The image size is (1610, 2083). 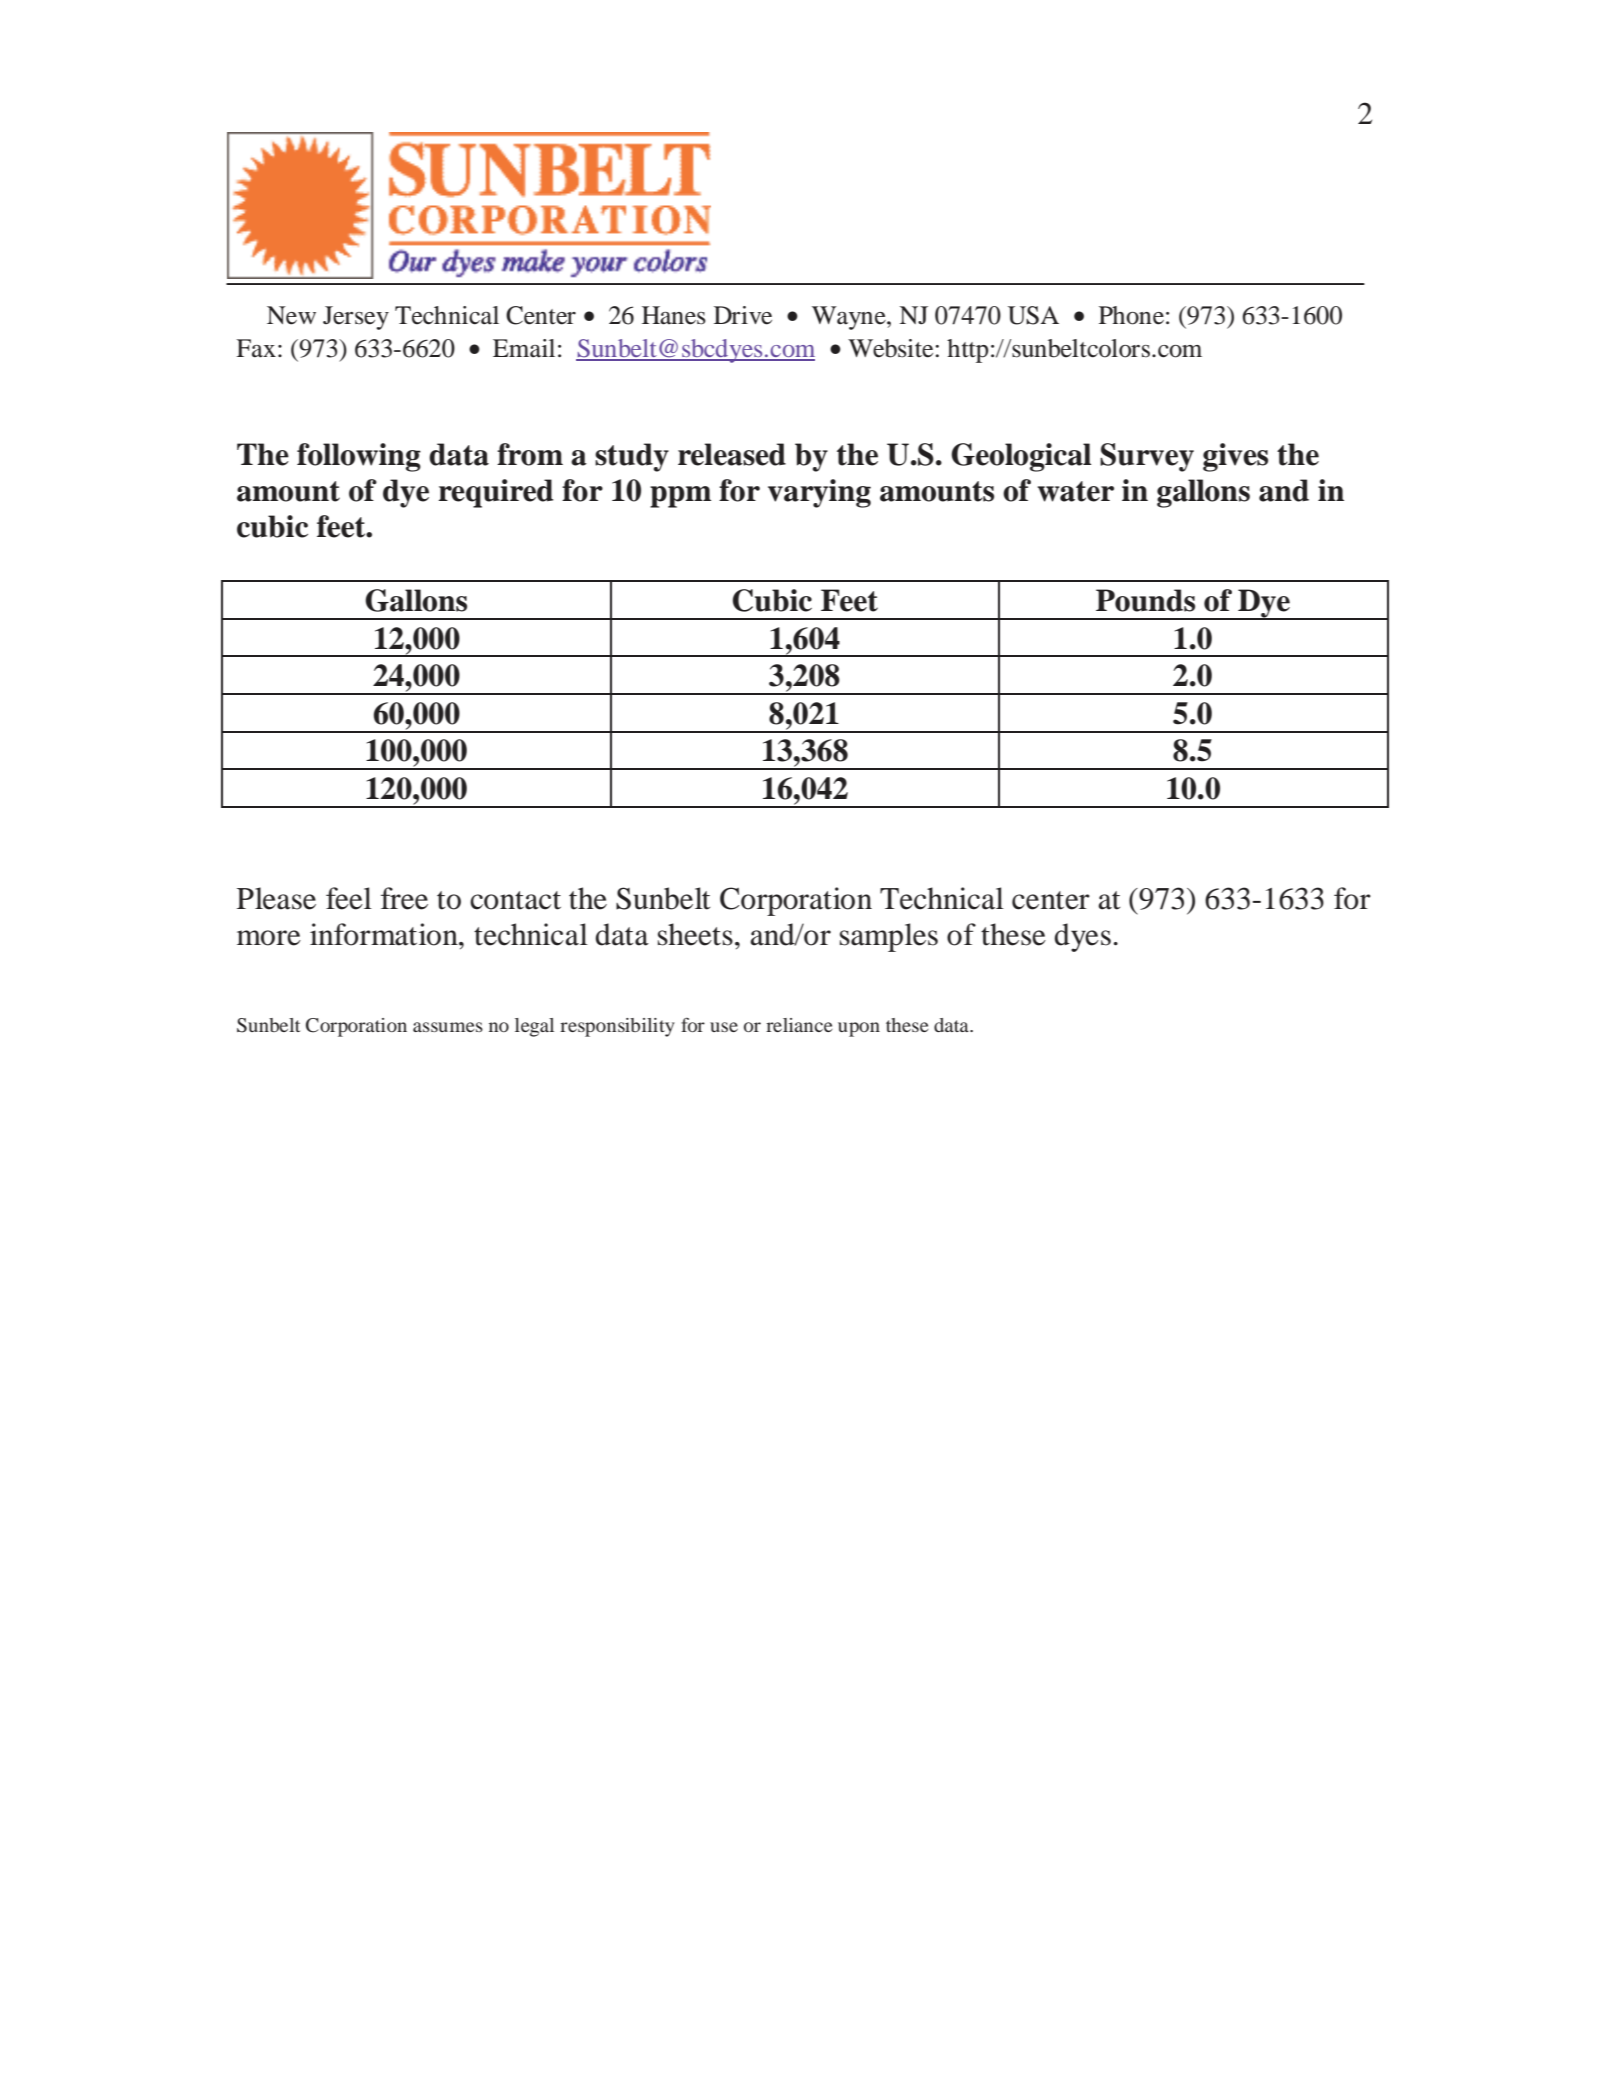 I want to click on Pounds, so click(x=1145, y=600).
